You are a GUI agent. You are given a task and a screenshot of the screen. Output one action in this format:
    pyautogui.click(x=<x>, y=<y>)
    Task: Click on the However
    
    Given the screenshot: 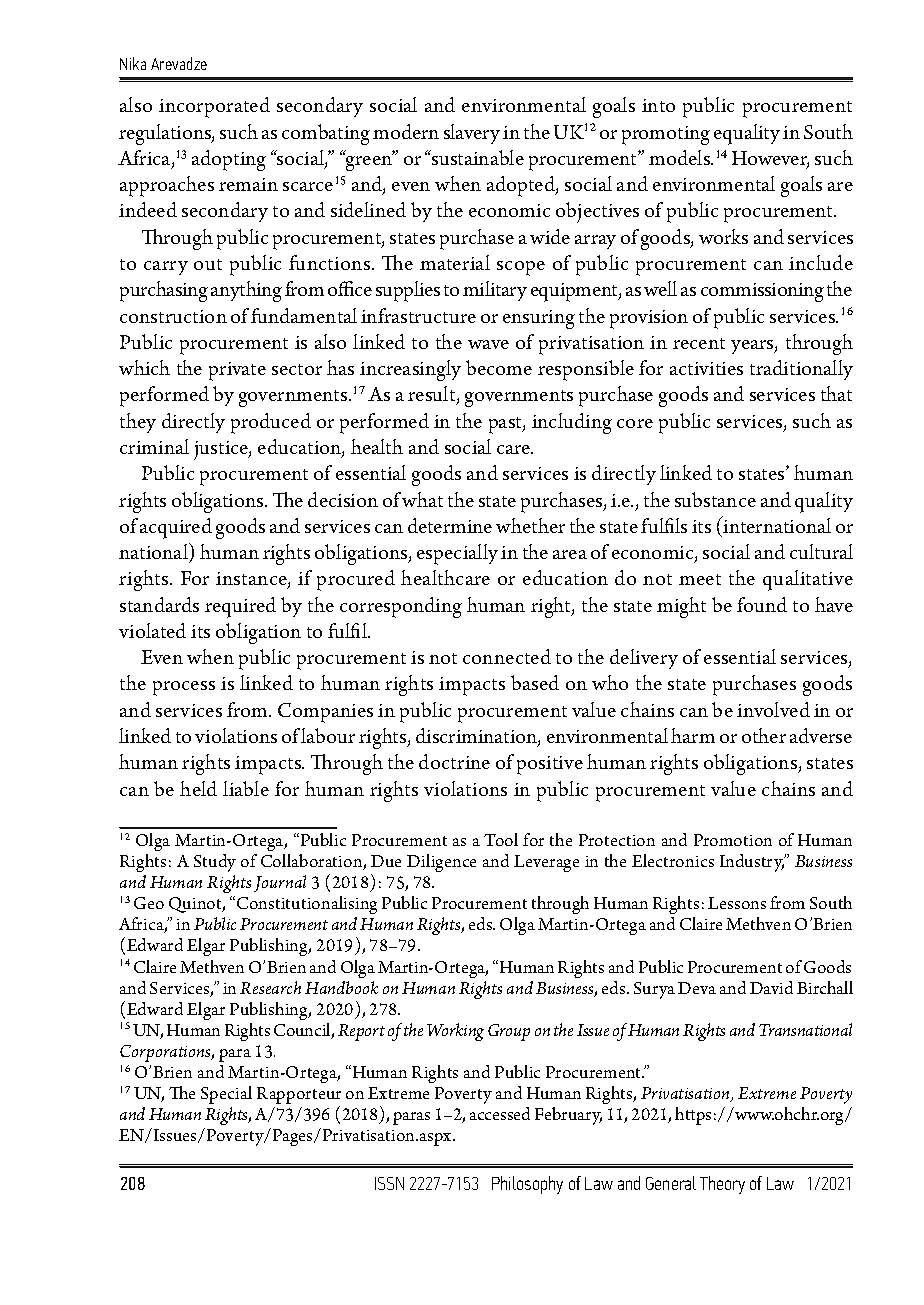 What is the action you would take?
    pyautogui.click(x=770, y=159)
